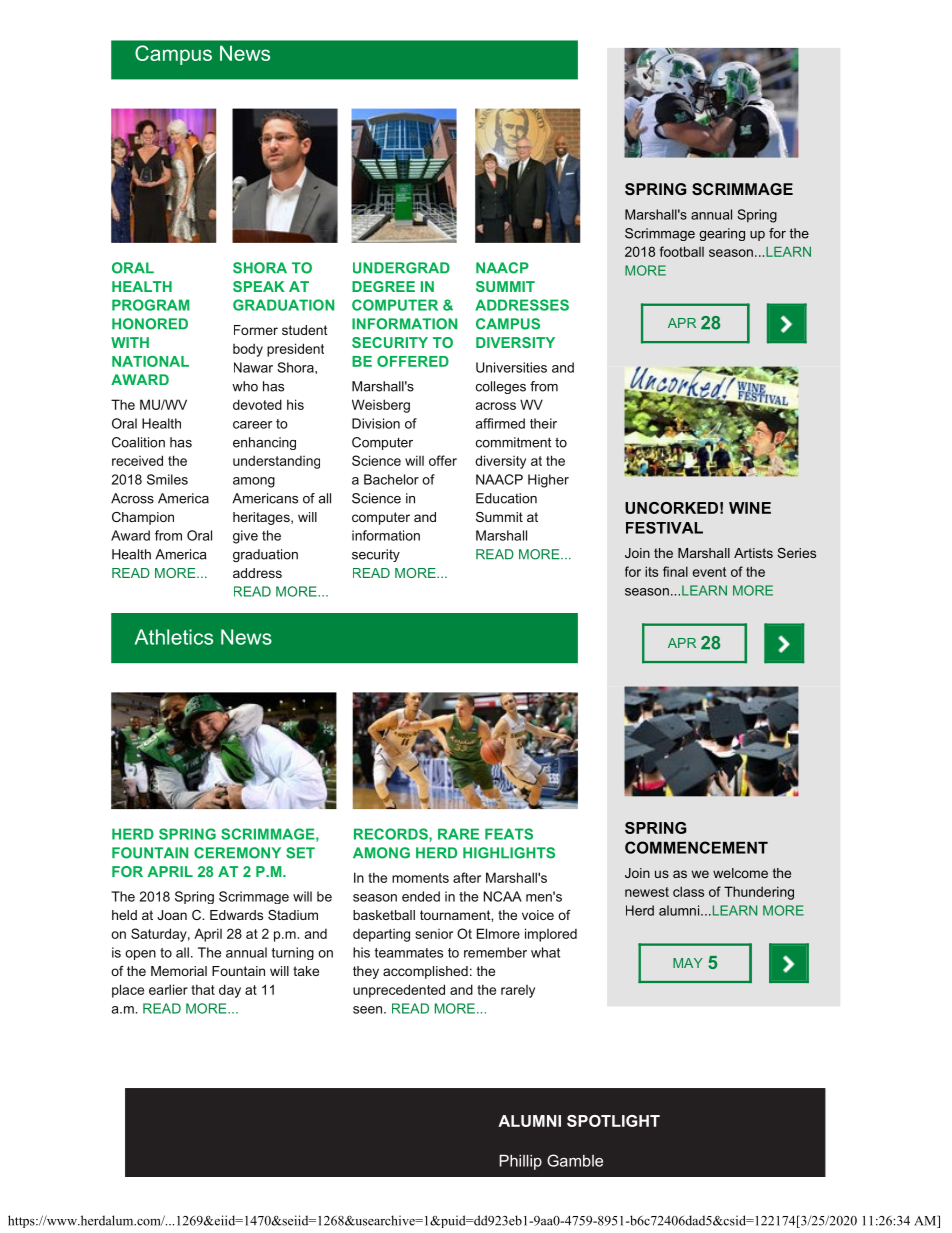 This image has height=1233, width=952. I want to click on UNDERGRAD, so click(401, 268).
